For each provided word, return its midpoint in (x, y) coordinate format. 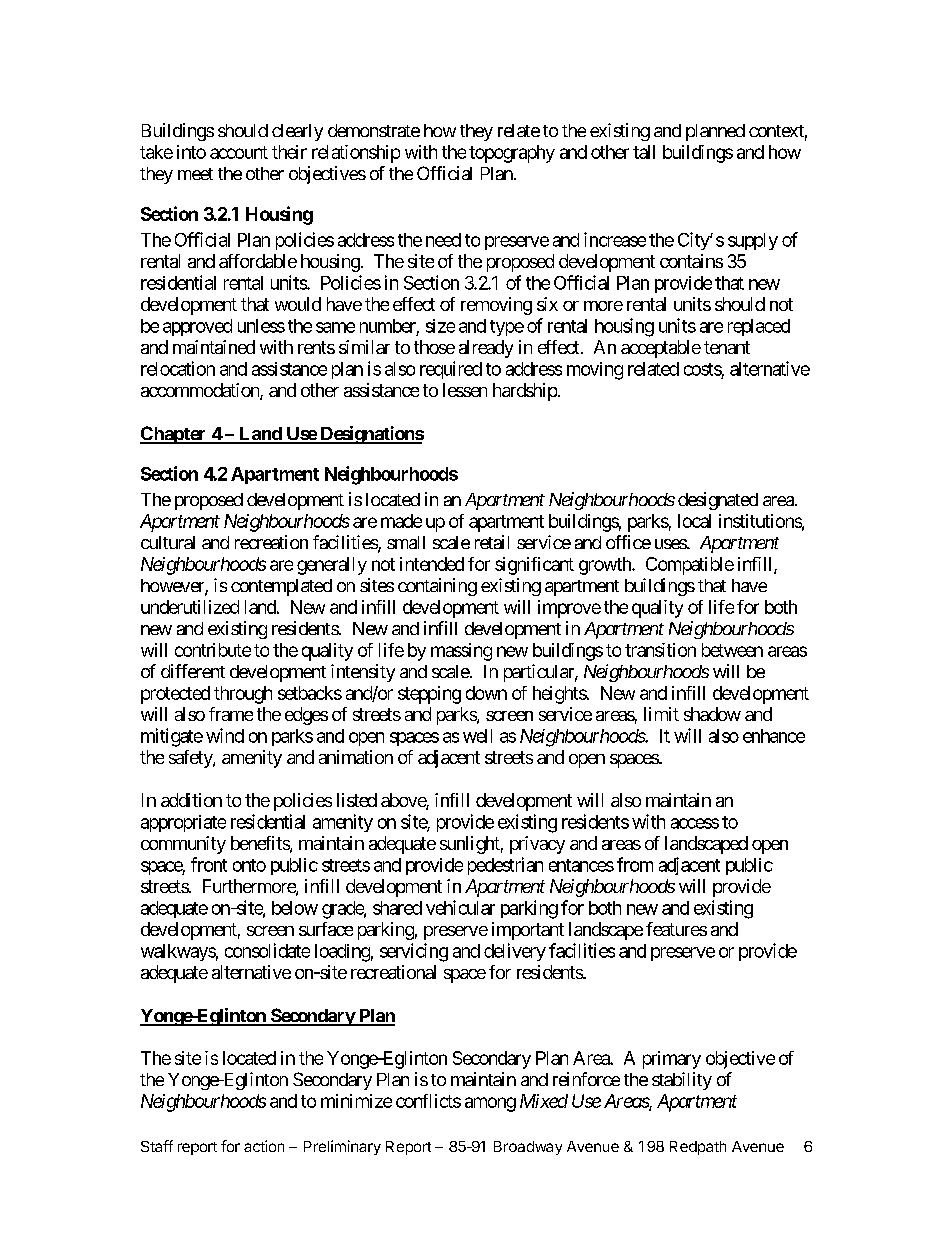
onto (249, 865)
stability (682, 1081)
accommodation (201, 391)
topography (512, 154)
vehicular (460, 907)
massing (461, 652)
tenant (727, 347)
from (635, 864)
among (490, 1104)
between (732, 650)
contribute (213, 650)
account (239, 152)
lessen (465, 390)
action (264, 1146)
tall (644, 152)
